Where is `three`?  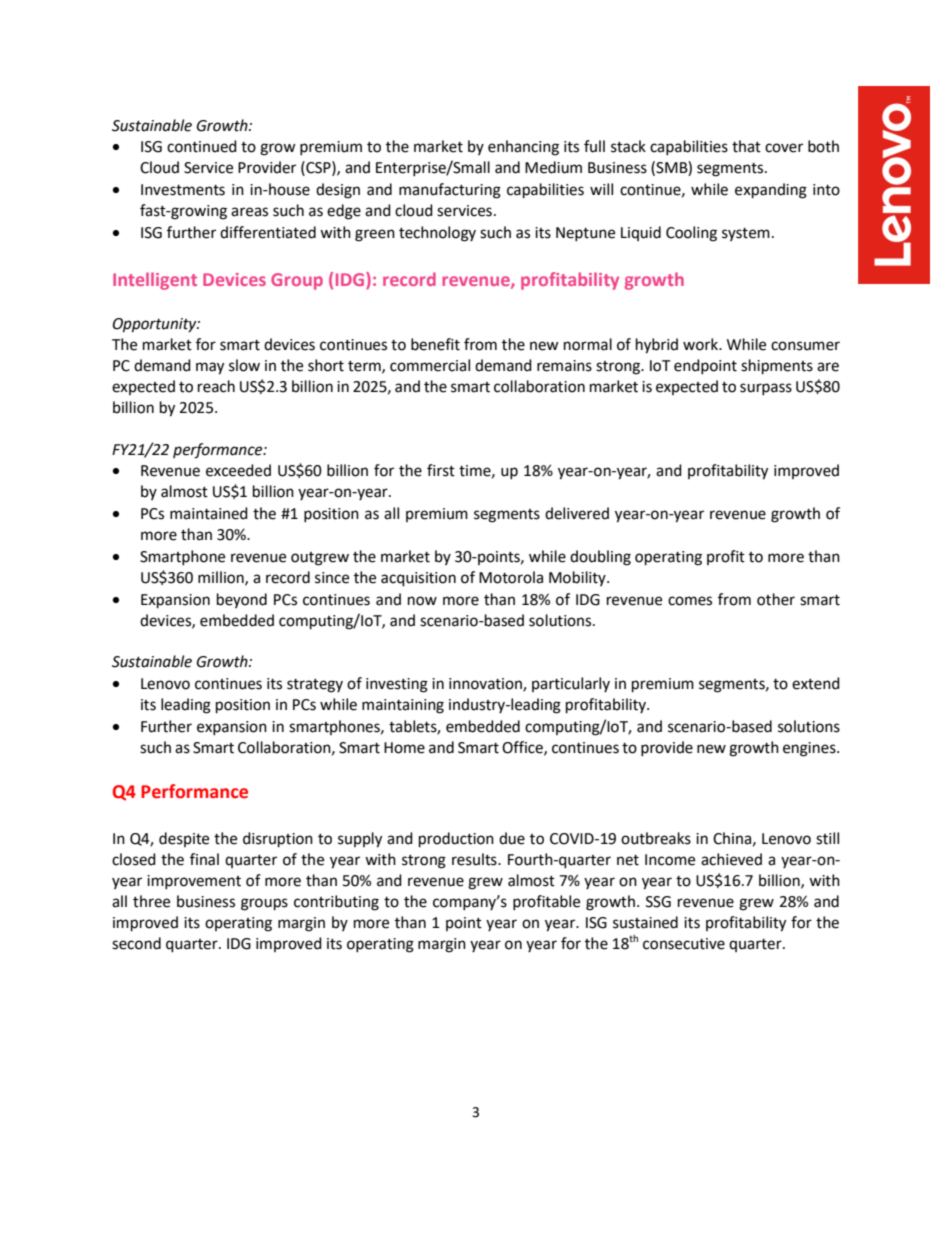 three is located at coordinates (151, 901).
